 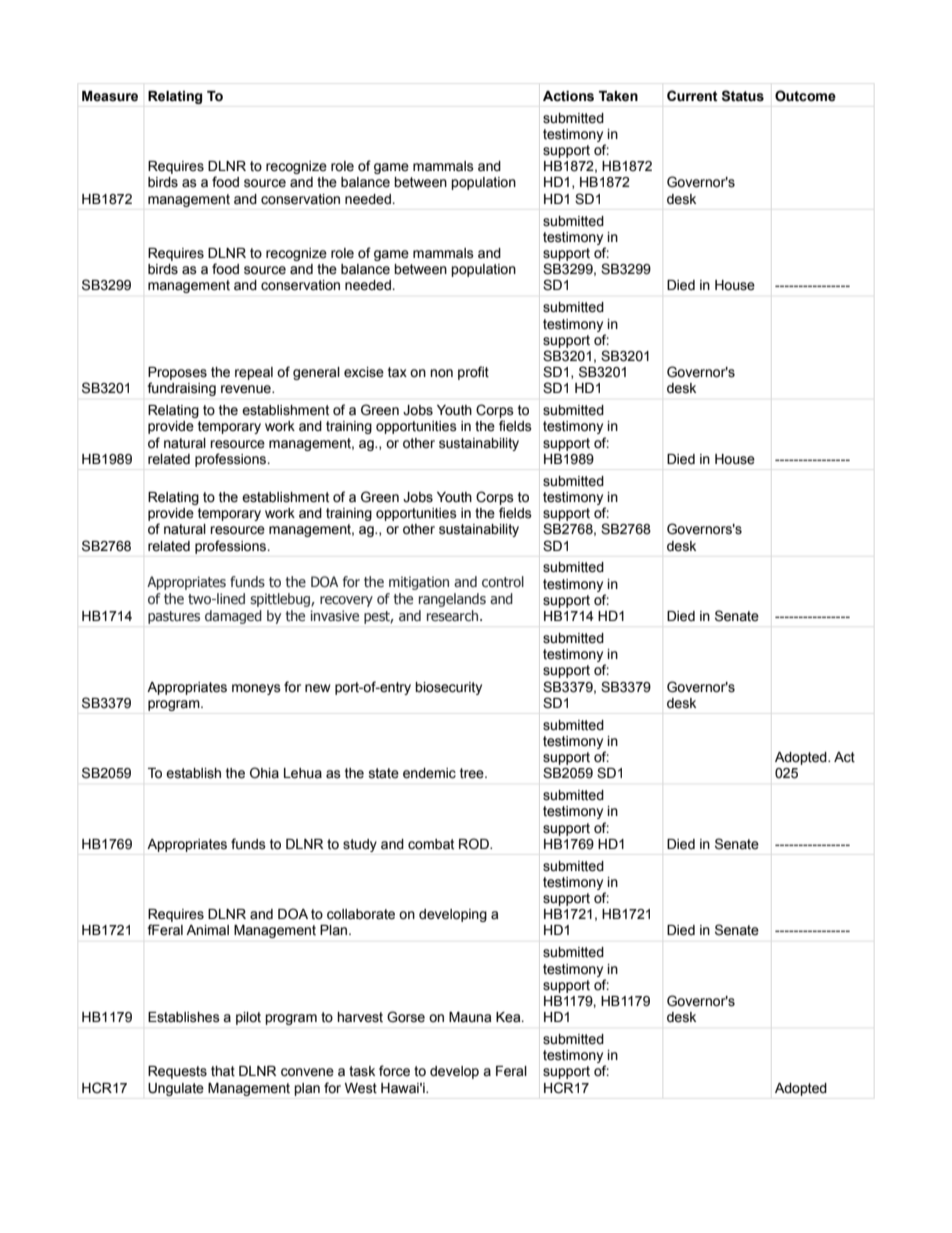 I want to click on moneys, so click(x=256, y=689).
